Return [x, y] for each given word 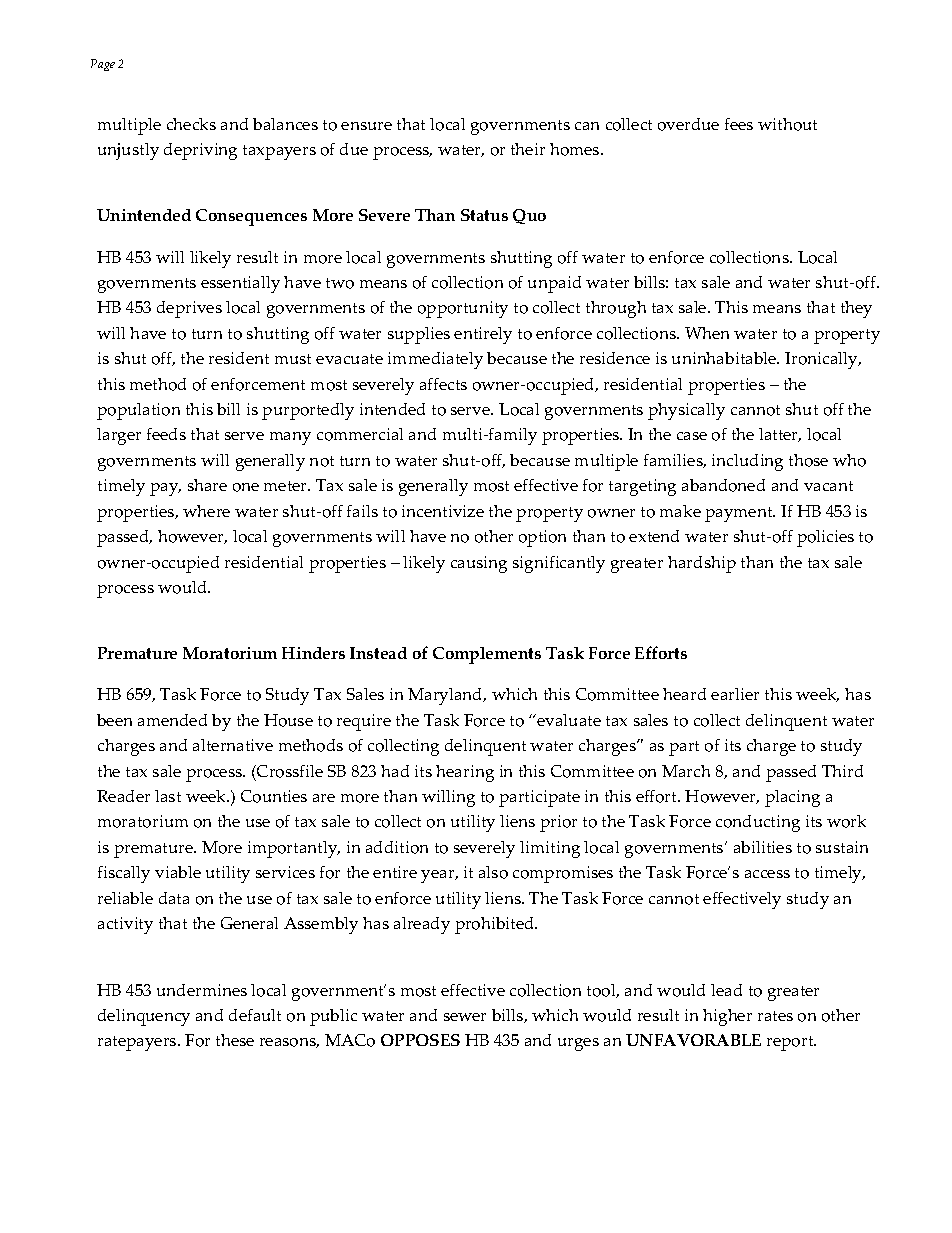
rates [775, 1016]
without [787, 124]
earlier [735, 694]
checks [191, 124]
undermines [202, 990]
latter [780, 435]
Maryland [446, 696]
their [528, 149]
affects [443, 384]
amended [172, 720]
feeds [166, 434]
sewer [465, 1017]
